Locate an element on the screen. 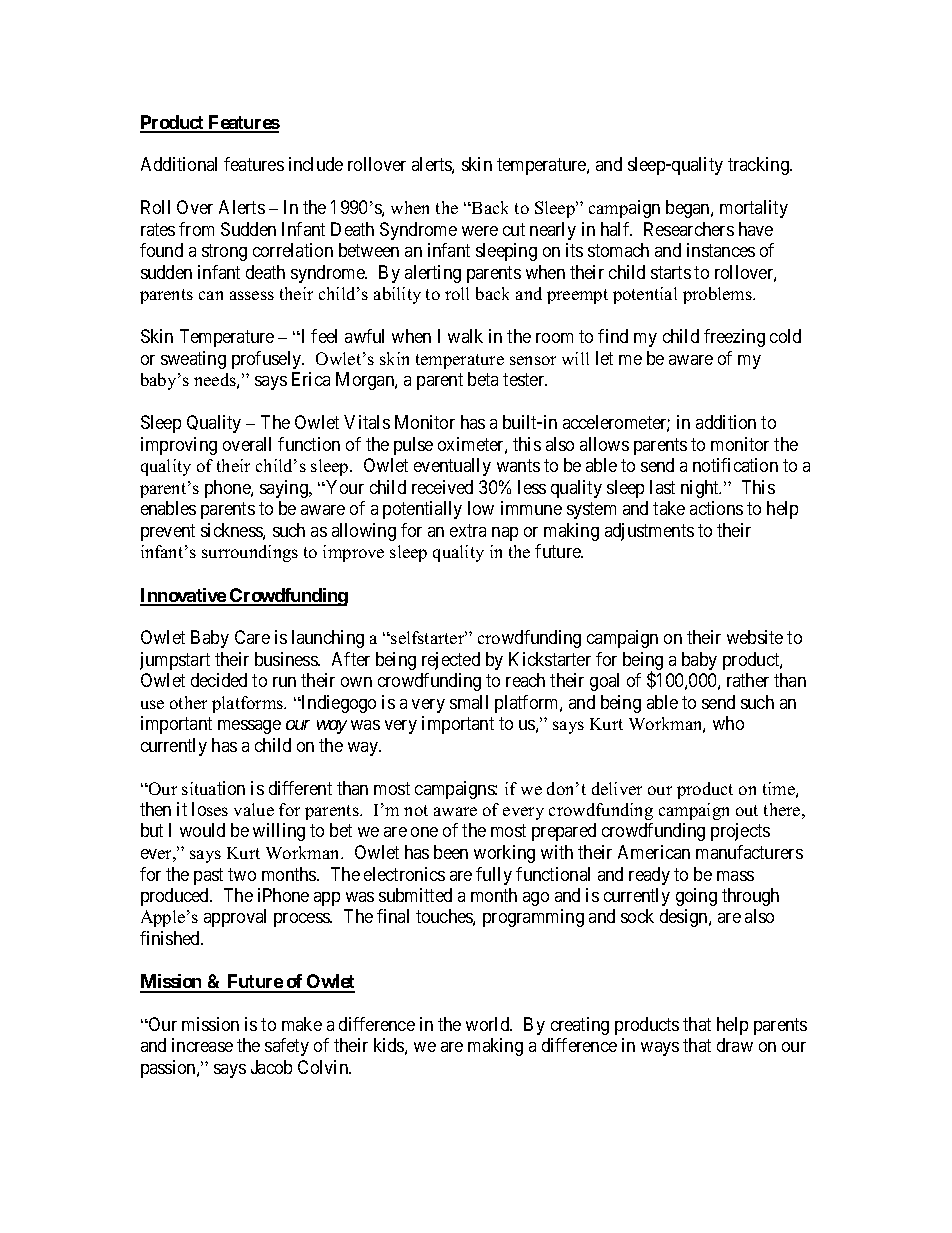 This screenshot has height=1233, width=952. Care is located at coordinates (252, 637).
